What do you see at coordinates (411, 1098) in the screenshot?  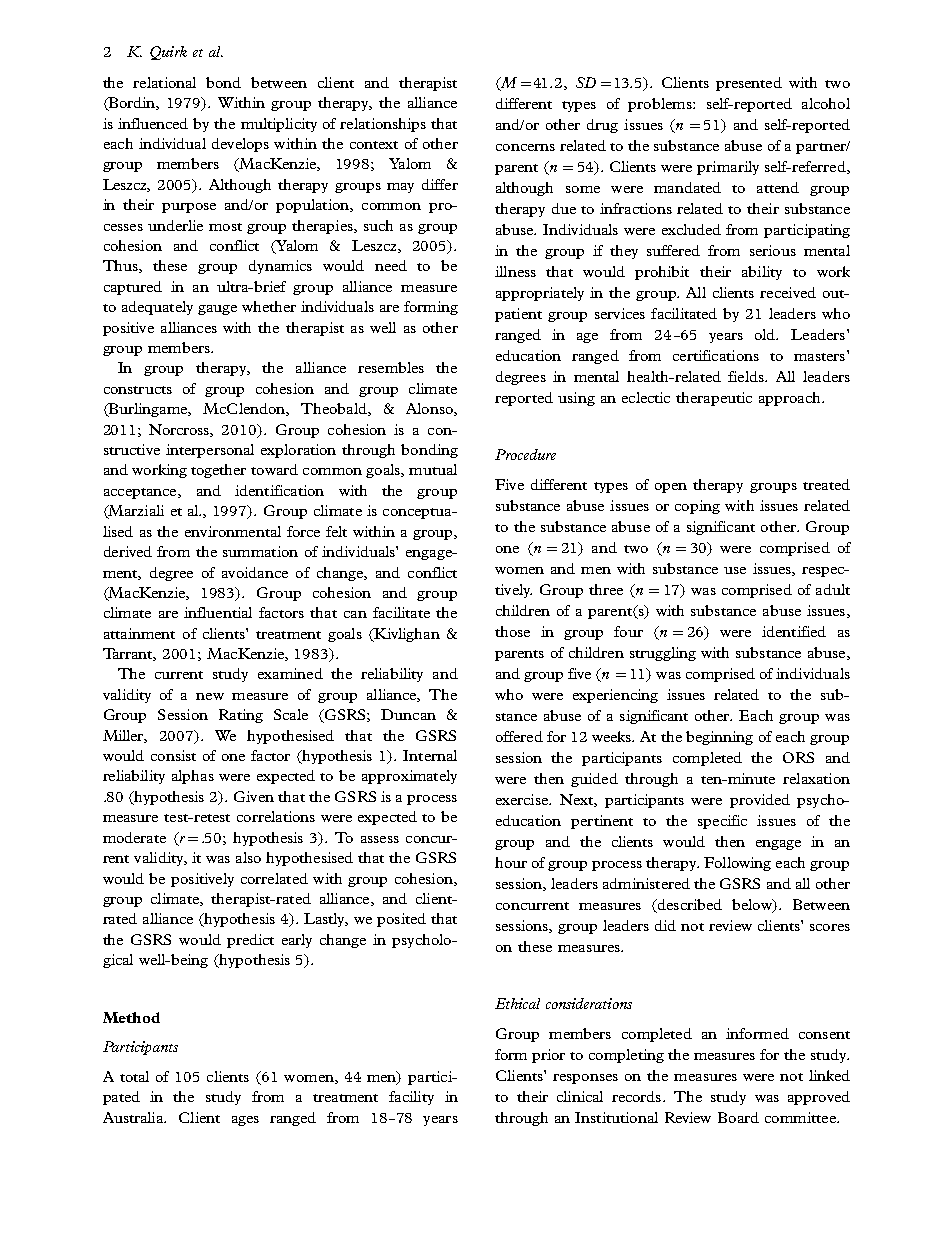 I see `facility` at bounding box center [411, 1098].
